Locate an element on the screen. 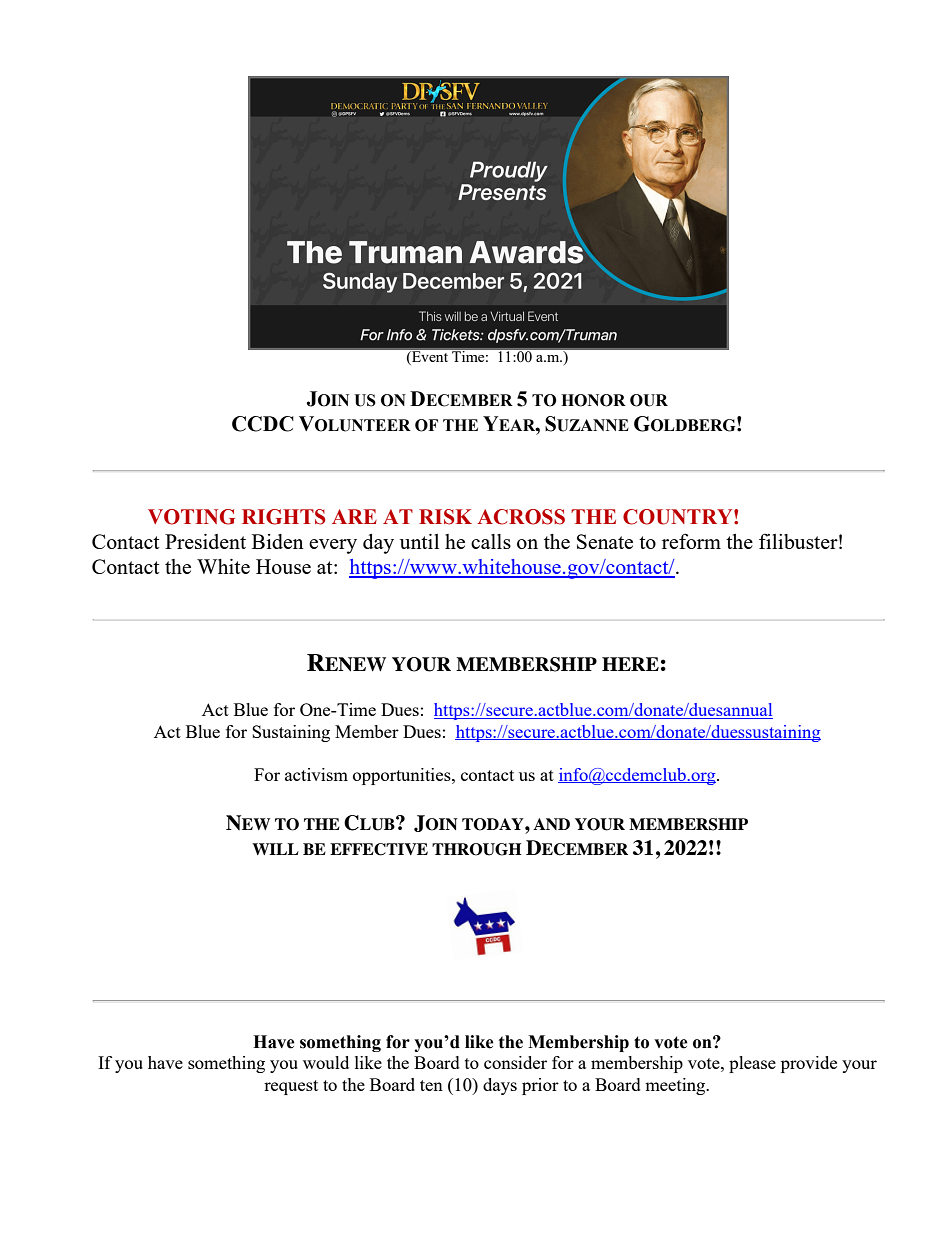 This screenshot has height=1233, width=952. reform is located at coordinates (691, 541).
